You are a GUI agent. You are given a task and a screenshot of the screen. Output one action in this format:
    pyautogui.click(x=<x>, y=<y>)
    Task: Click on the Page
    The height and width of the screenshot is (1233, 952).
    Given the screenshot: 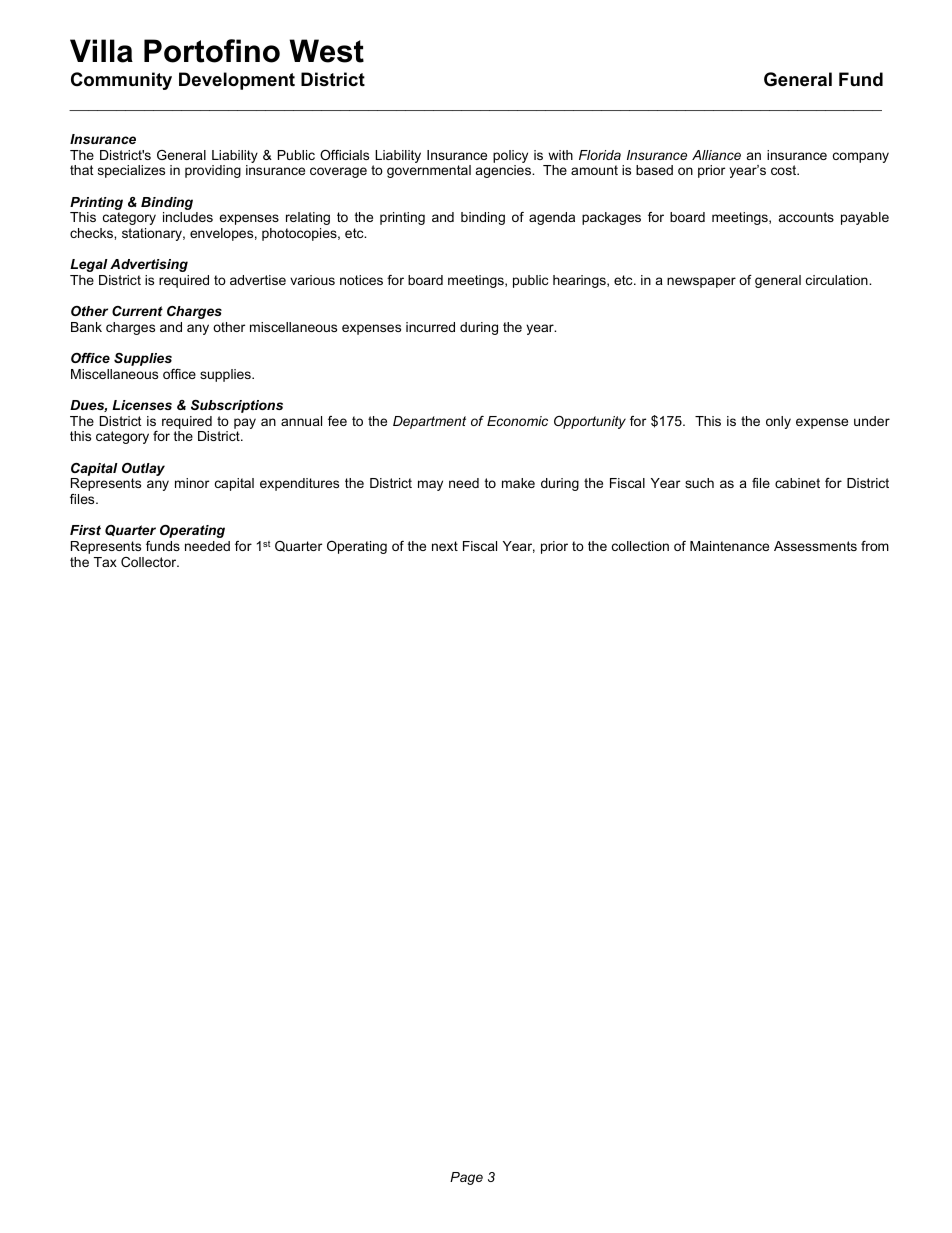 What is the action you would take?
    pyautogui.click(x=466, y=1178)
